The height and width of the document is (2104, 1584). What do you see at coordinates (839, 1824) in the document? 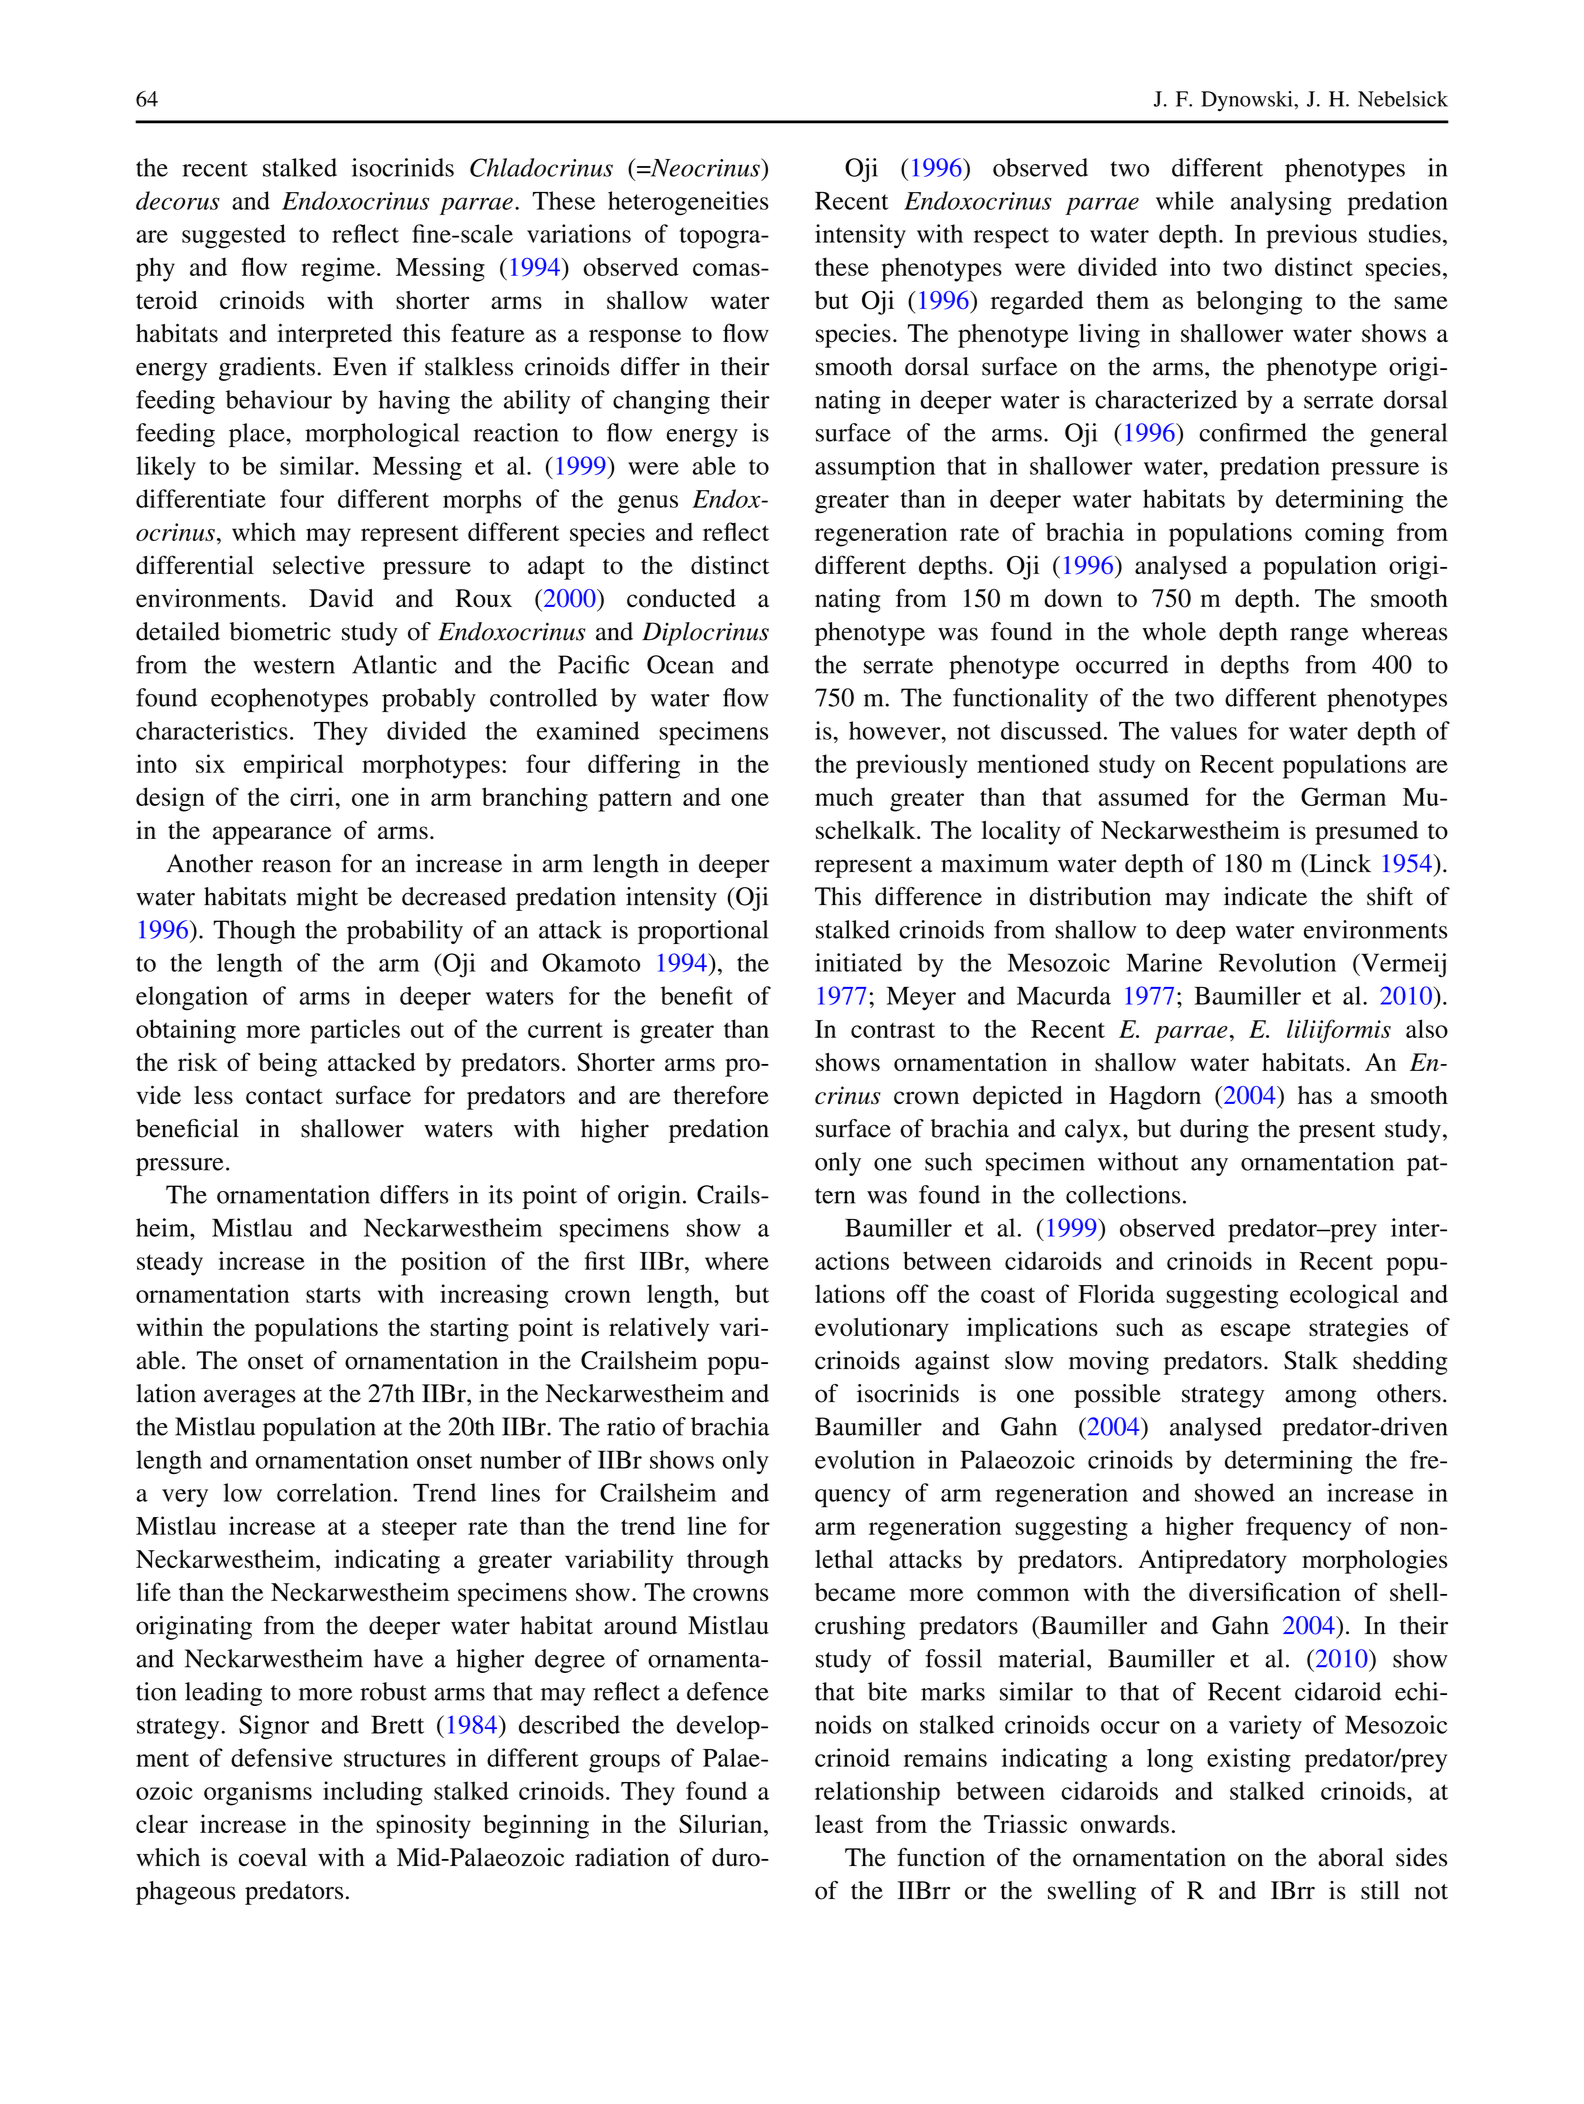
I see `least` at bounding box center [839, 1824].
